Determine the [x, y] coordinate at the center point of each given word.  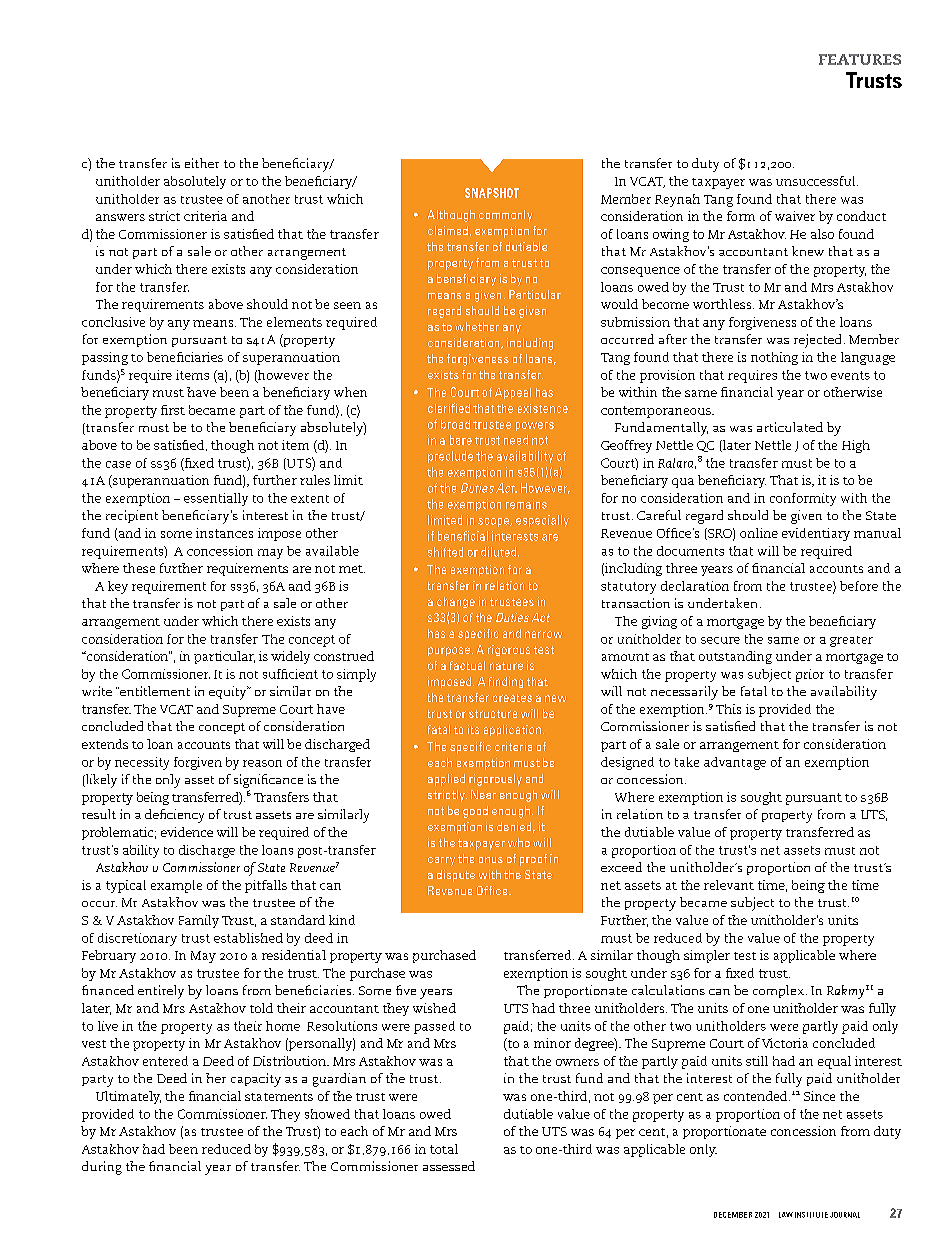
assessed [449, 1166]
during [102, 1168]
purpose [449, 651]
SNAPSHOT [492, 193]
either [202, 163]
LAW [786, 1215]
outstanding [735, 657]
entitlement [154, 691]
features [860, 59]
